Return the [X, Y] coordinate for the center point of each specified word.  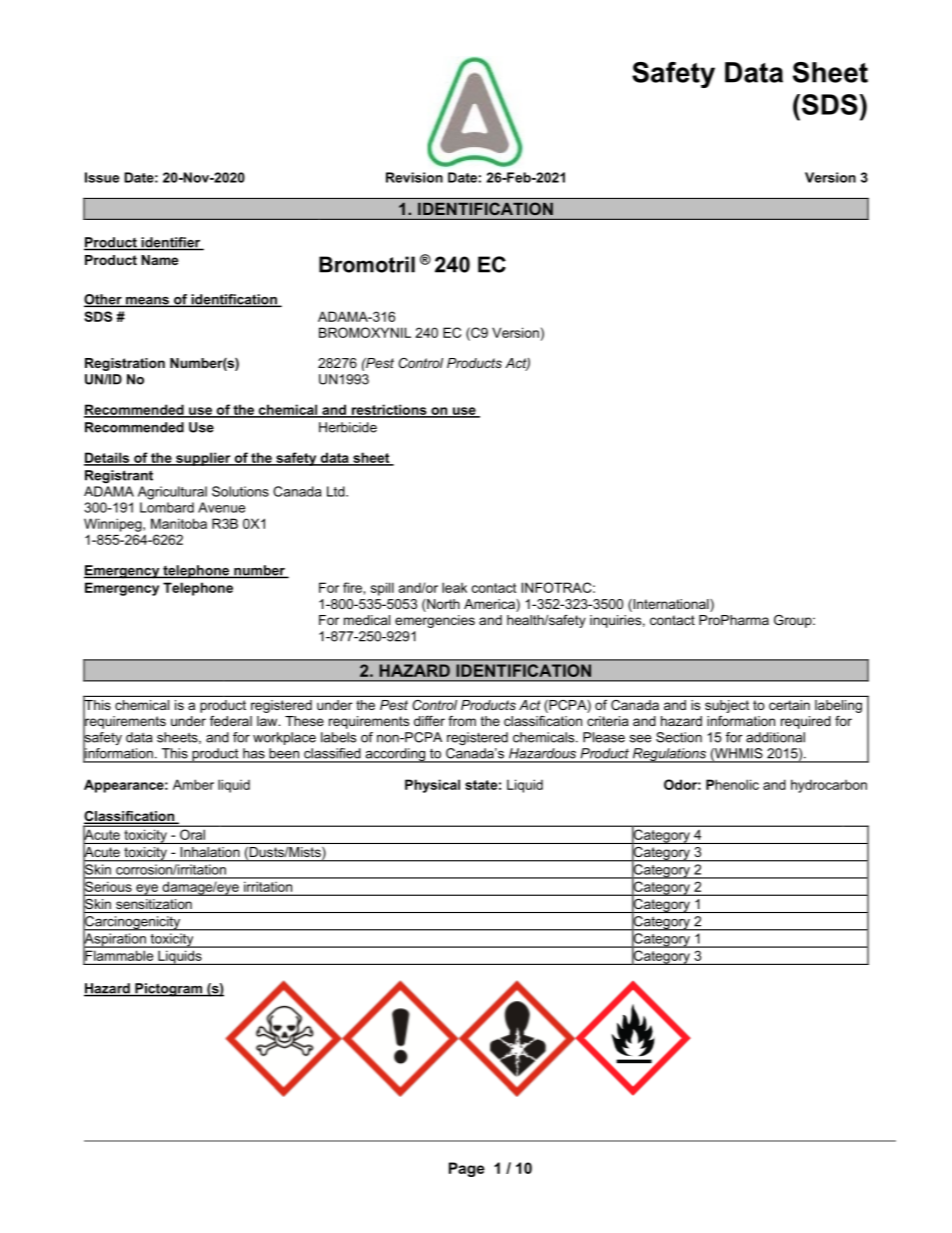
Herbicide [348, 427]
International [671, 605]
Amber [193, 784]
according [395, 755]
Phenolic [732, 784]
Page [467, 1169]
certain [789, 705]
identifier [171, 243]
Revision [414, 177]
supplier [203, 459]
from [462, 721]
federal [231, 721]
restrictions [389, 410]
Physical [432, 786]
